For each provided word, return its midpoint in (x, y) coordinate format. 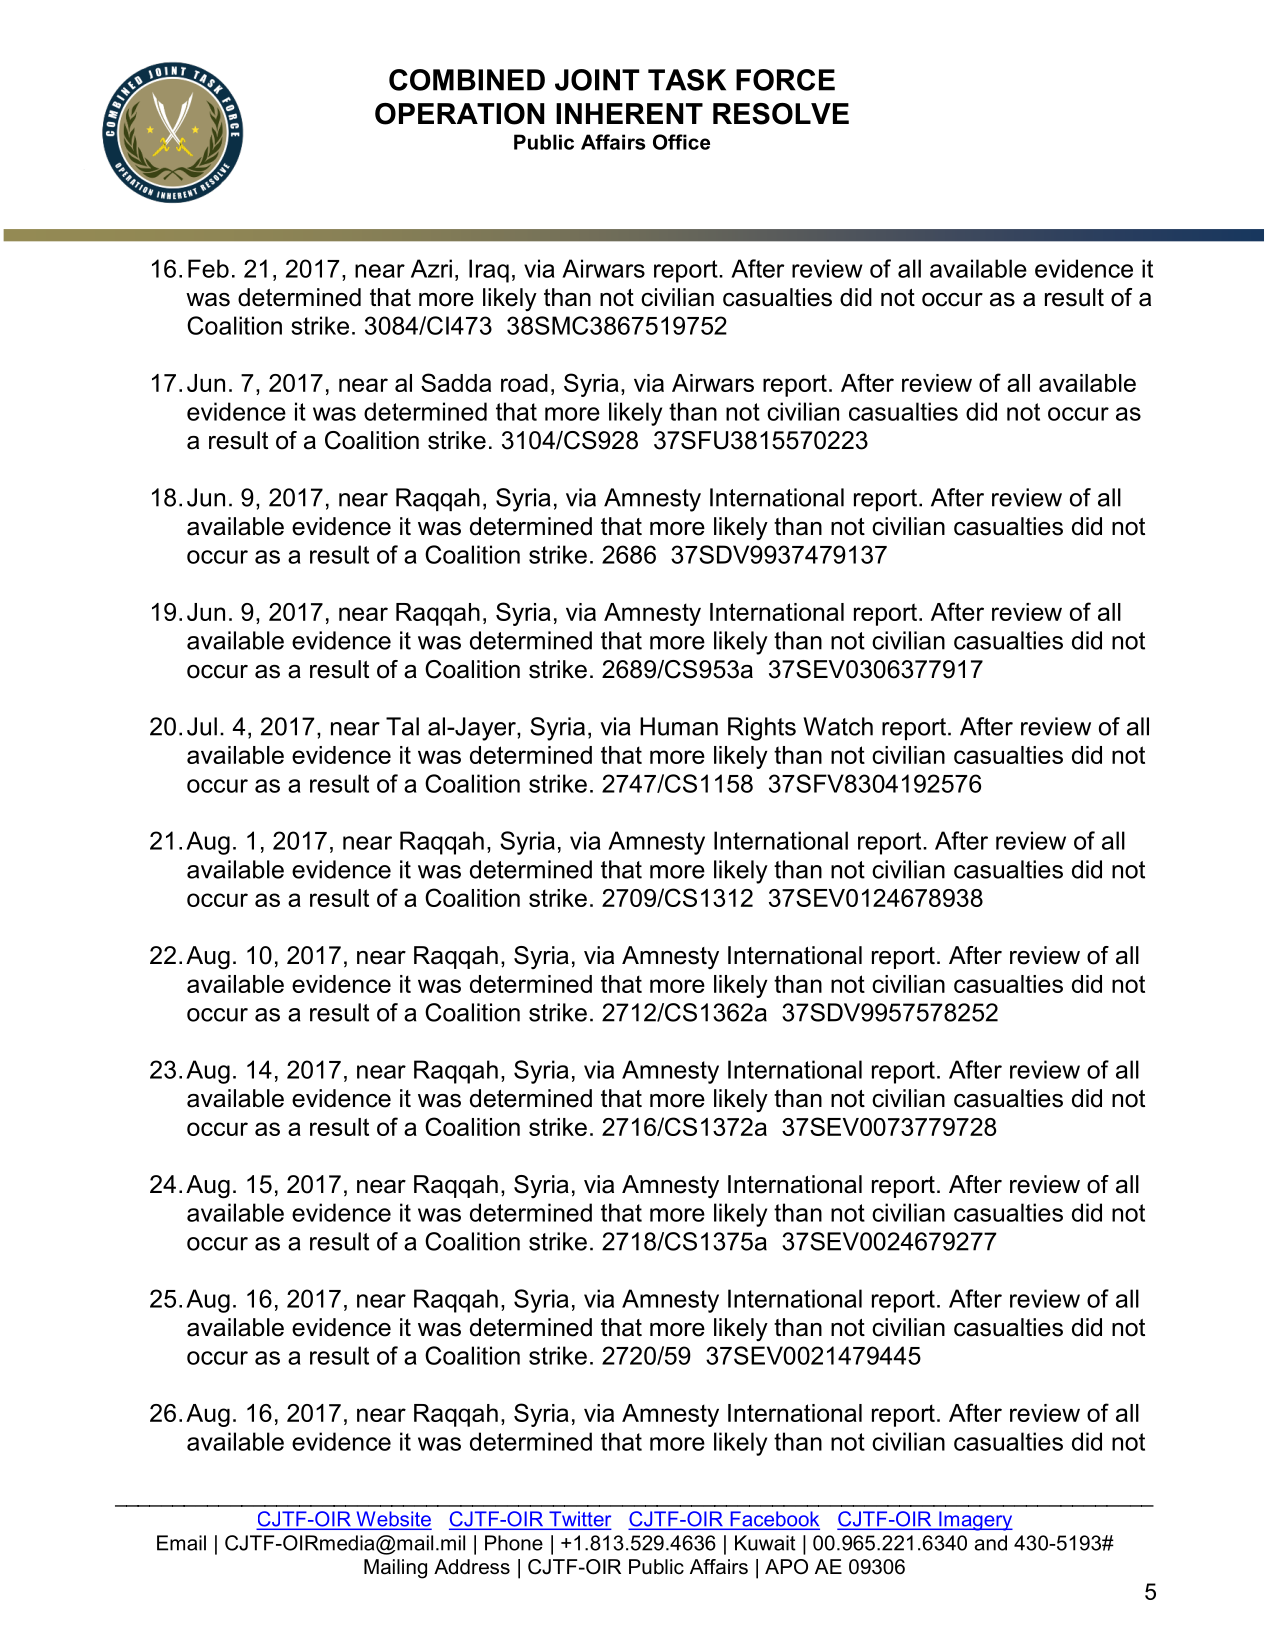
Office (681, 142)
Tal (402, 726)
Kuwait (765, 1543)
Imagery (975, 1521)
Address (472, 1567)
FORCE (785, 80)
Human (679, 726)
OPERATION (459, 114)
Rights (762, 729)
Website (393, 1520)
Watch (838, 726)
